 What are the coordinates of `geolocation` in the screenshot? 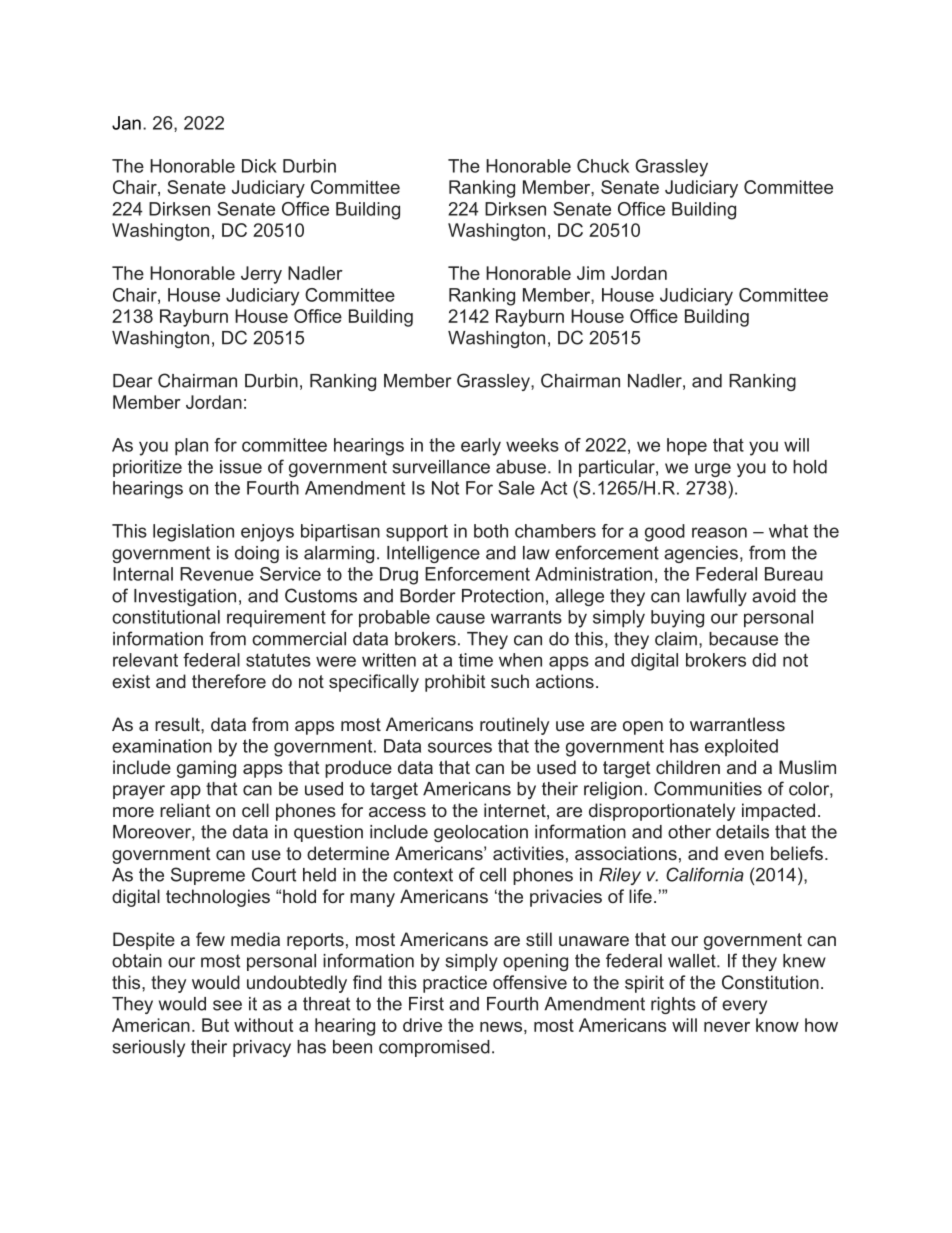 It's located at (481, 833).
